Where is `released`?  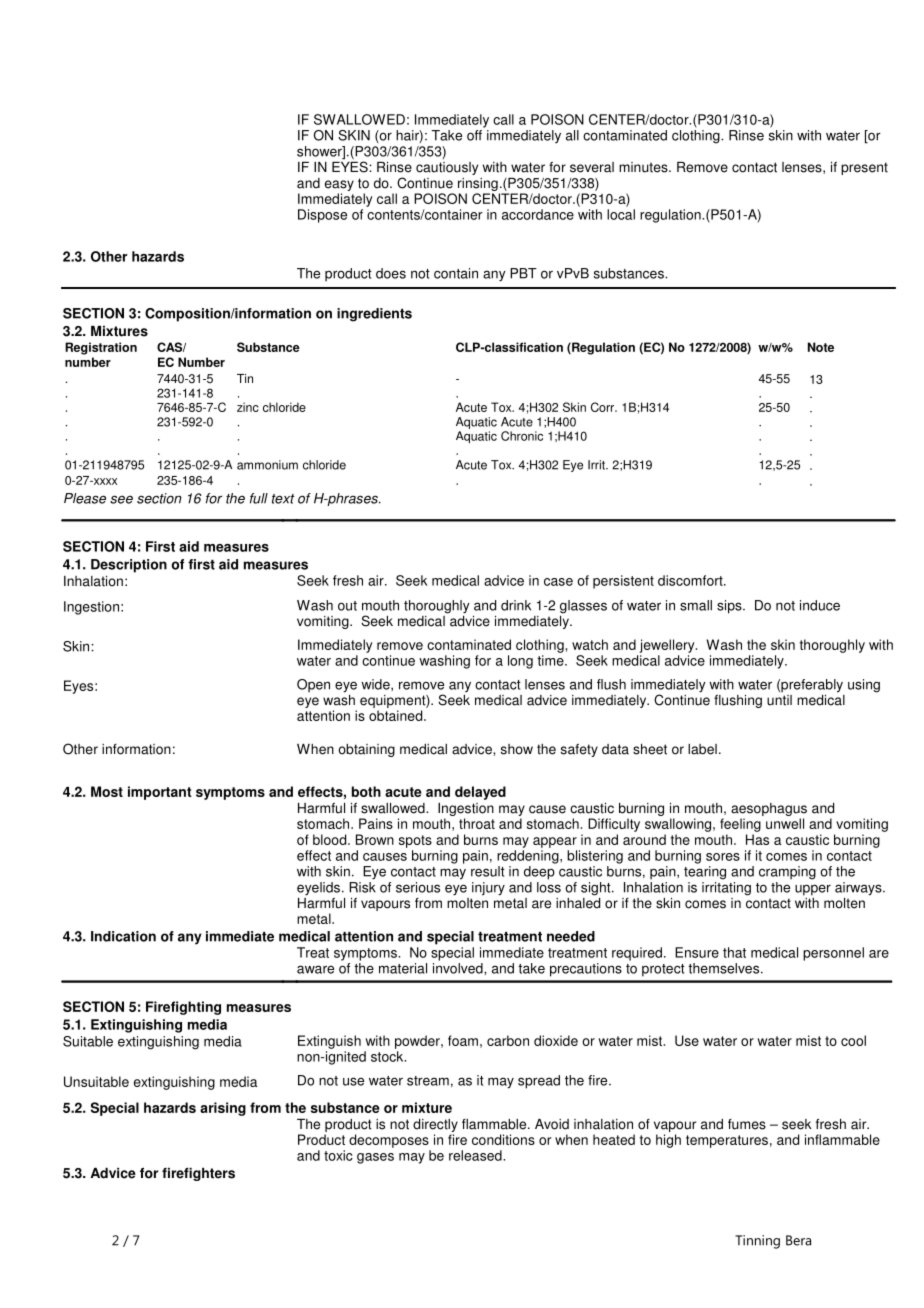 released is located at coordinates (476, 1155).
